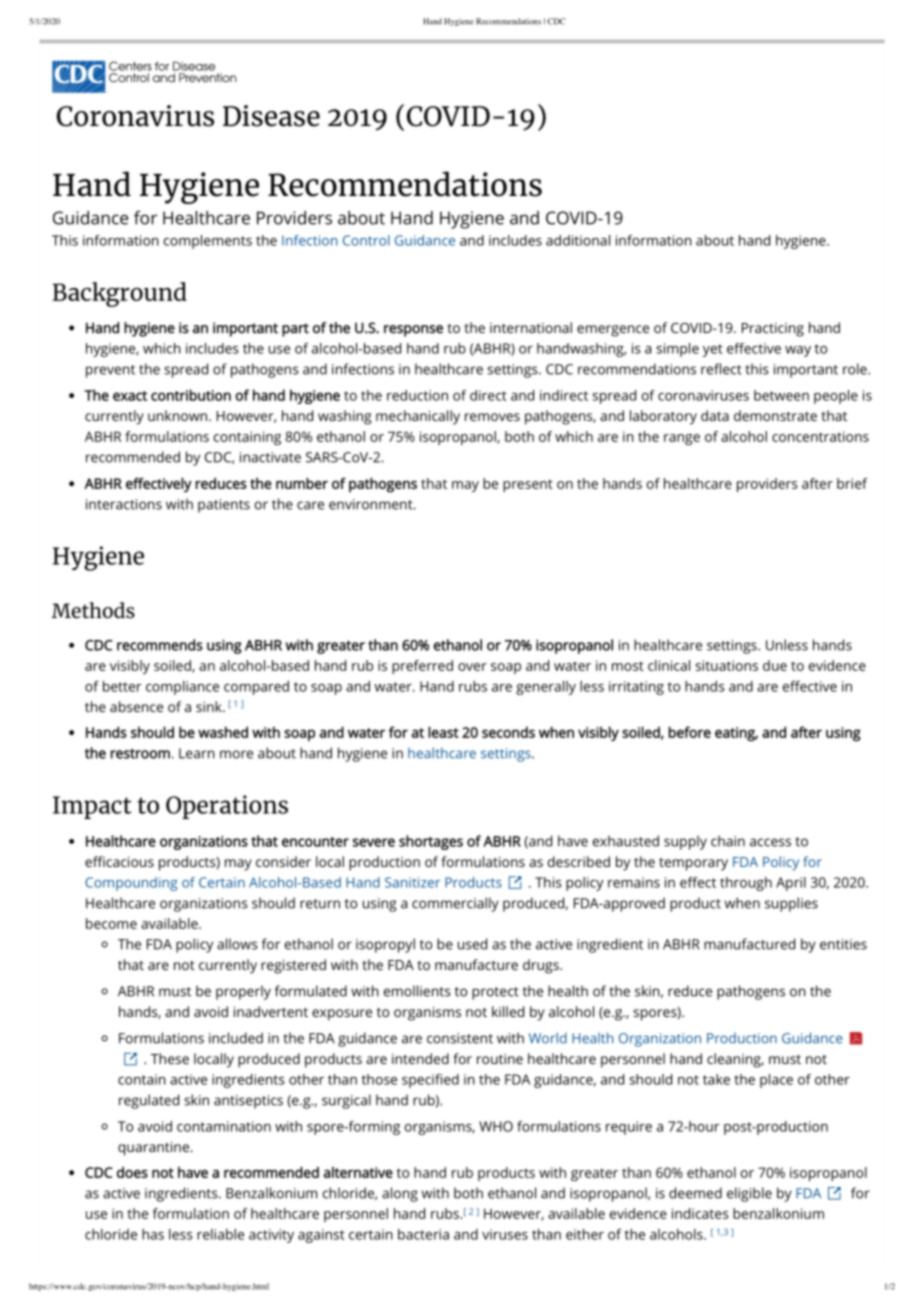  Describe the element at coordinates (182, 688) in the screenshot. I see `compliance` at that location.
